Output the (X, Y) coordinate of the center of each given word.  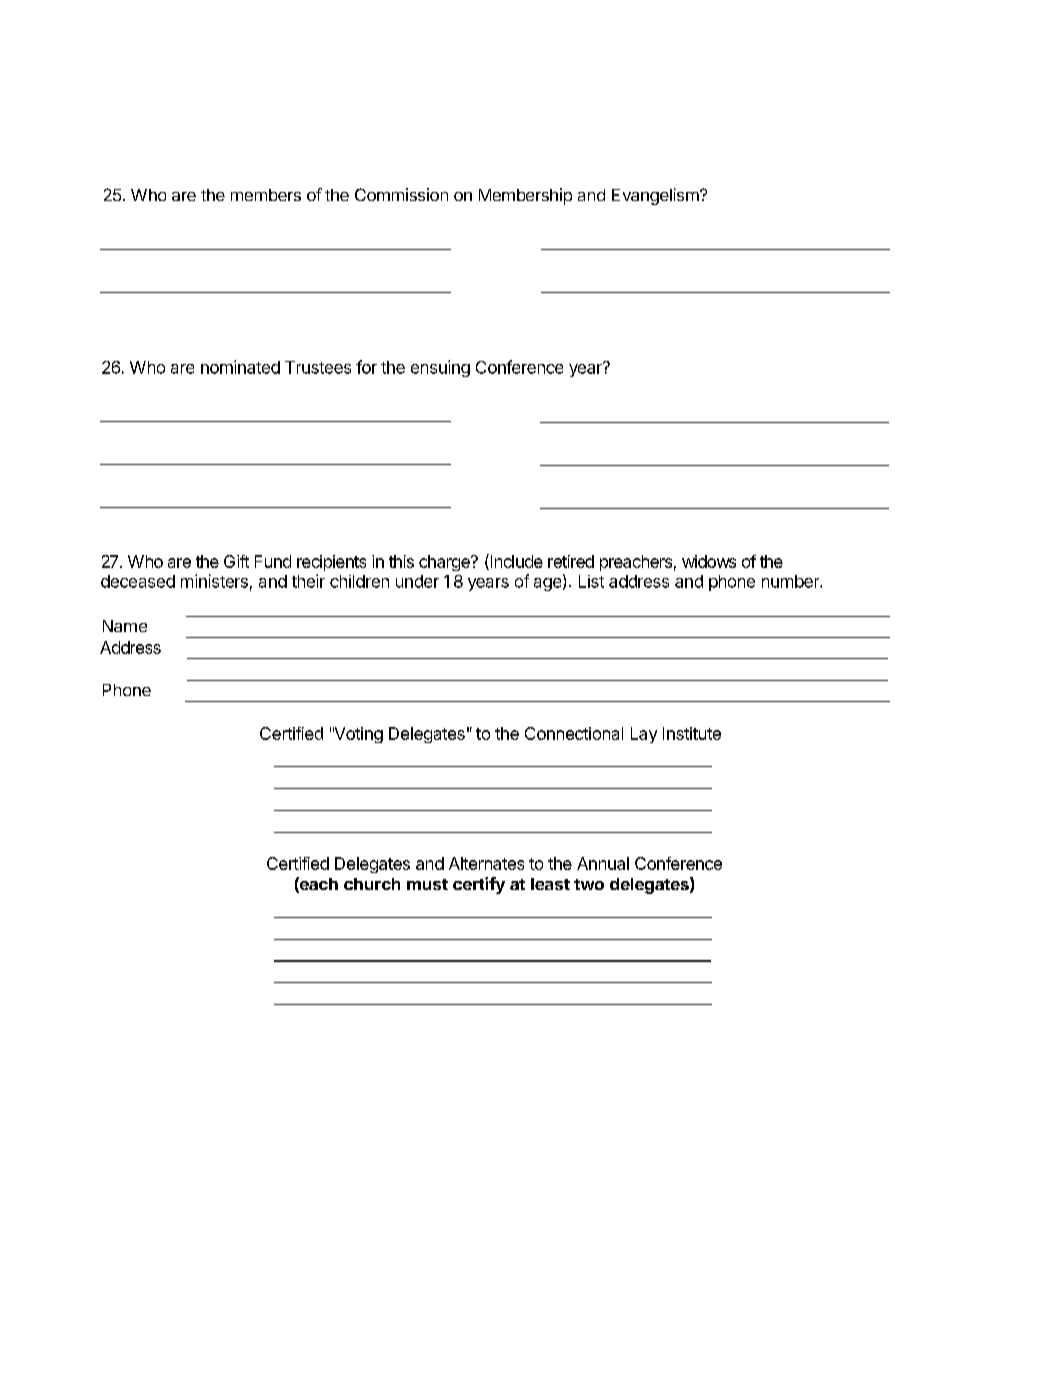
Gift (236, 561)
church (372, 884)
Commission (401, 194)
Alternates (486, 863)
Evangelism (655, 196)
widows (709, 561)
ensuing (440, 368)
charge (445, 563)
